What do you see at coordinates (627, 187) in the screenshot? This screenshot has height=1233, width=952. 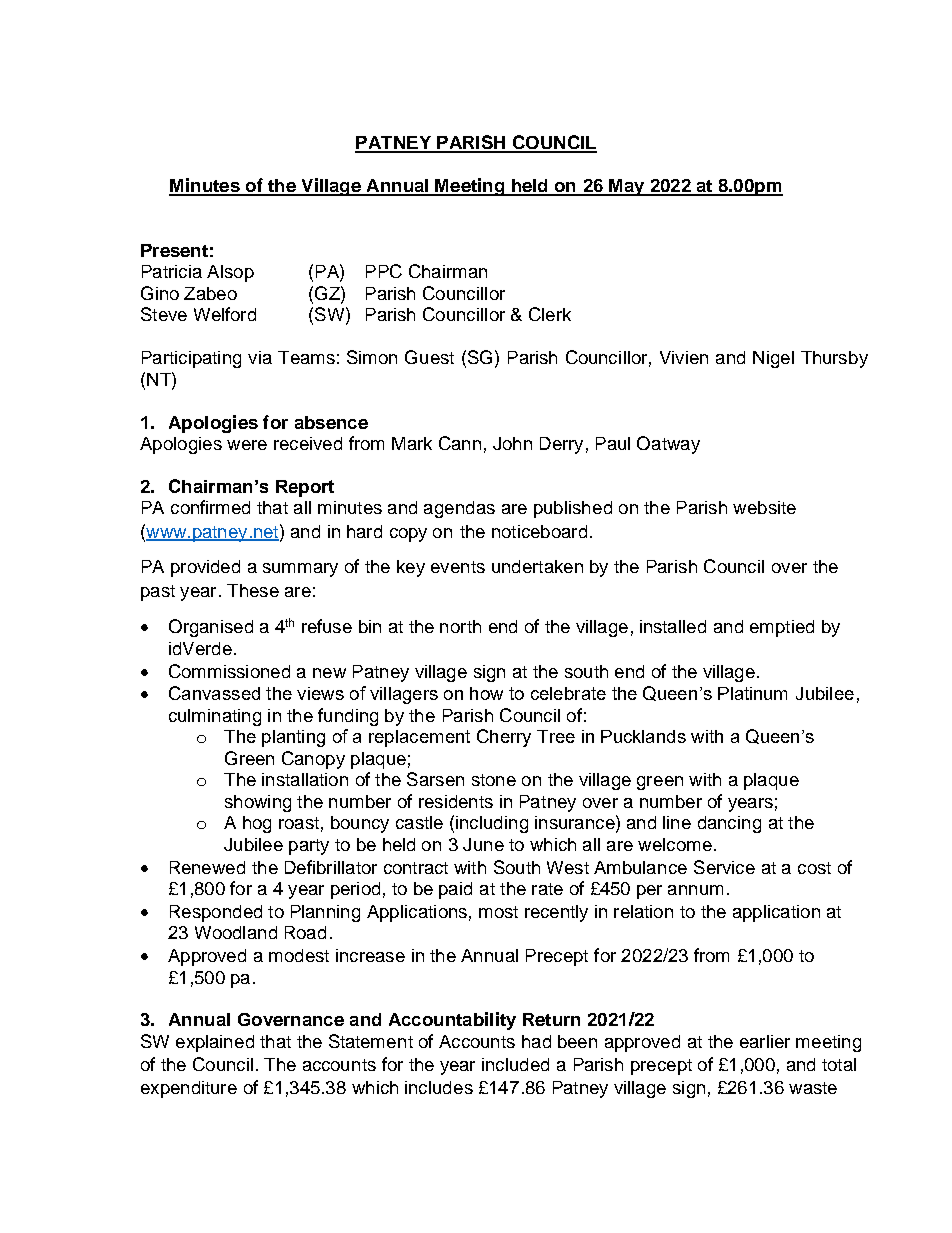 I see `May` at bounding box center [627, 187].
